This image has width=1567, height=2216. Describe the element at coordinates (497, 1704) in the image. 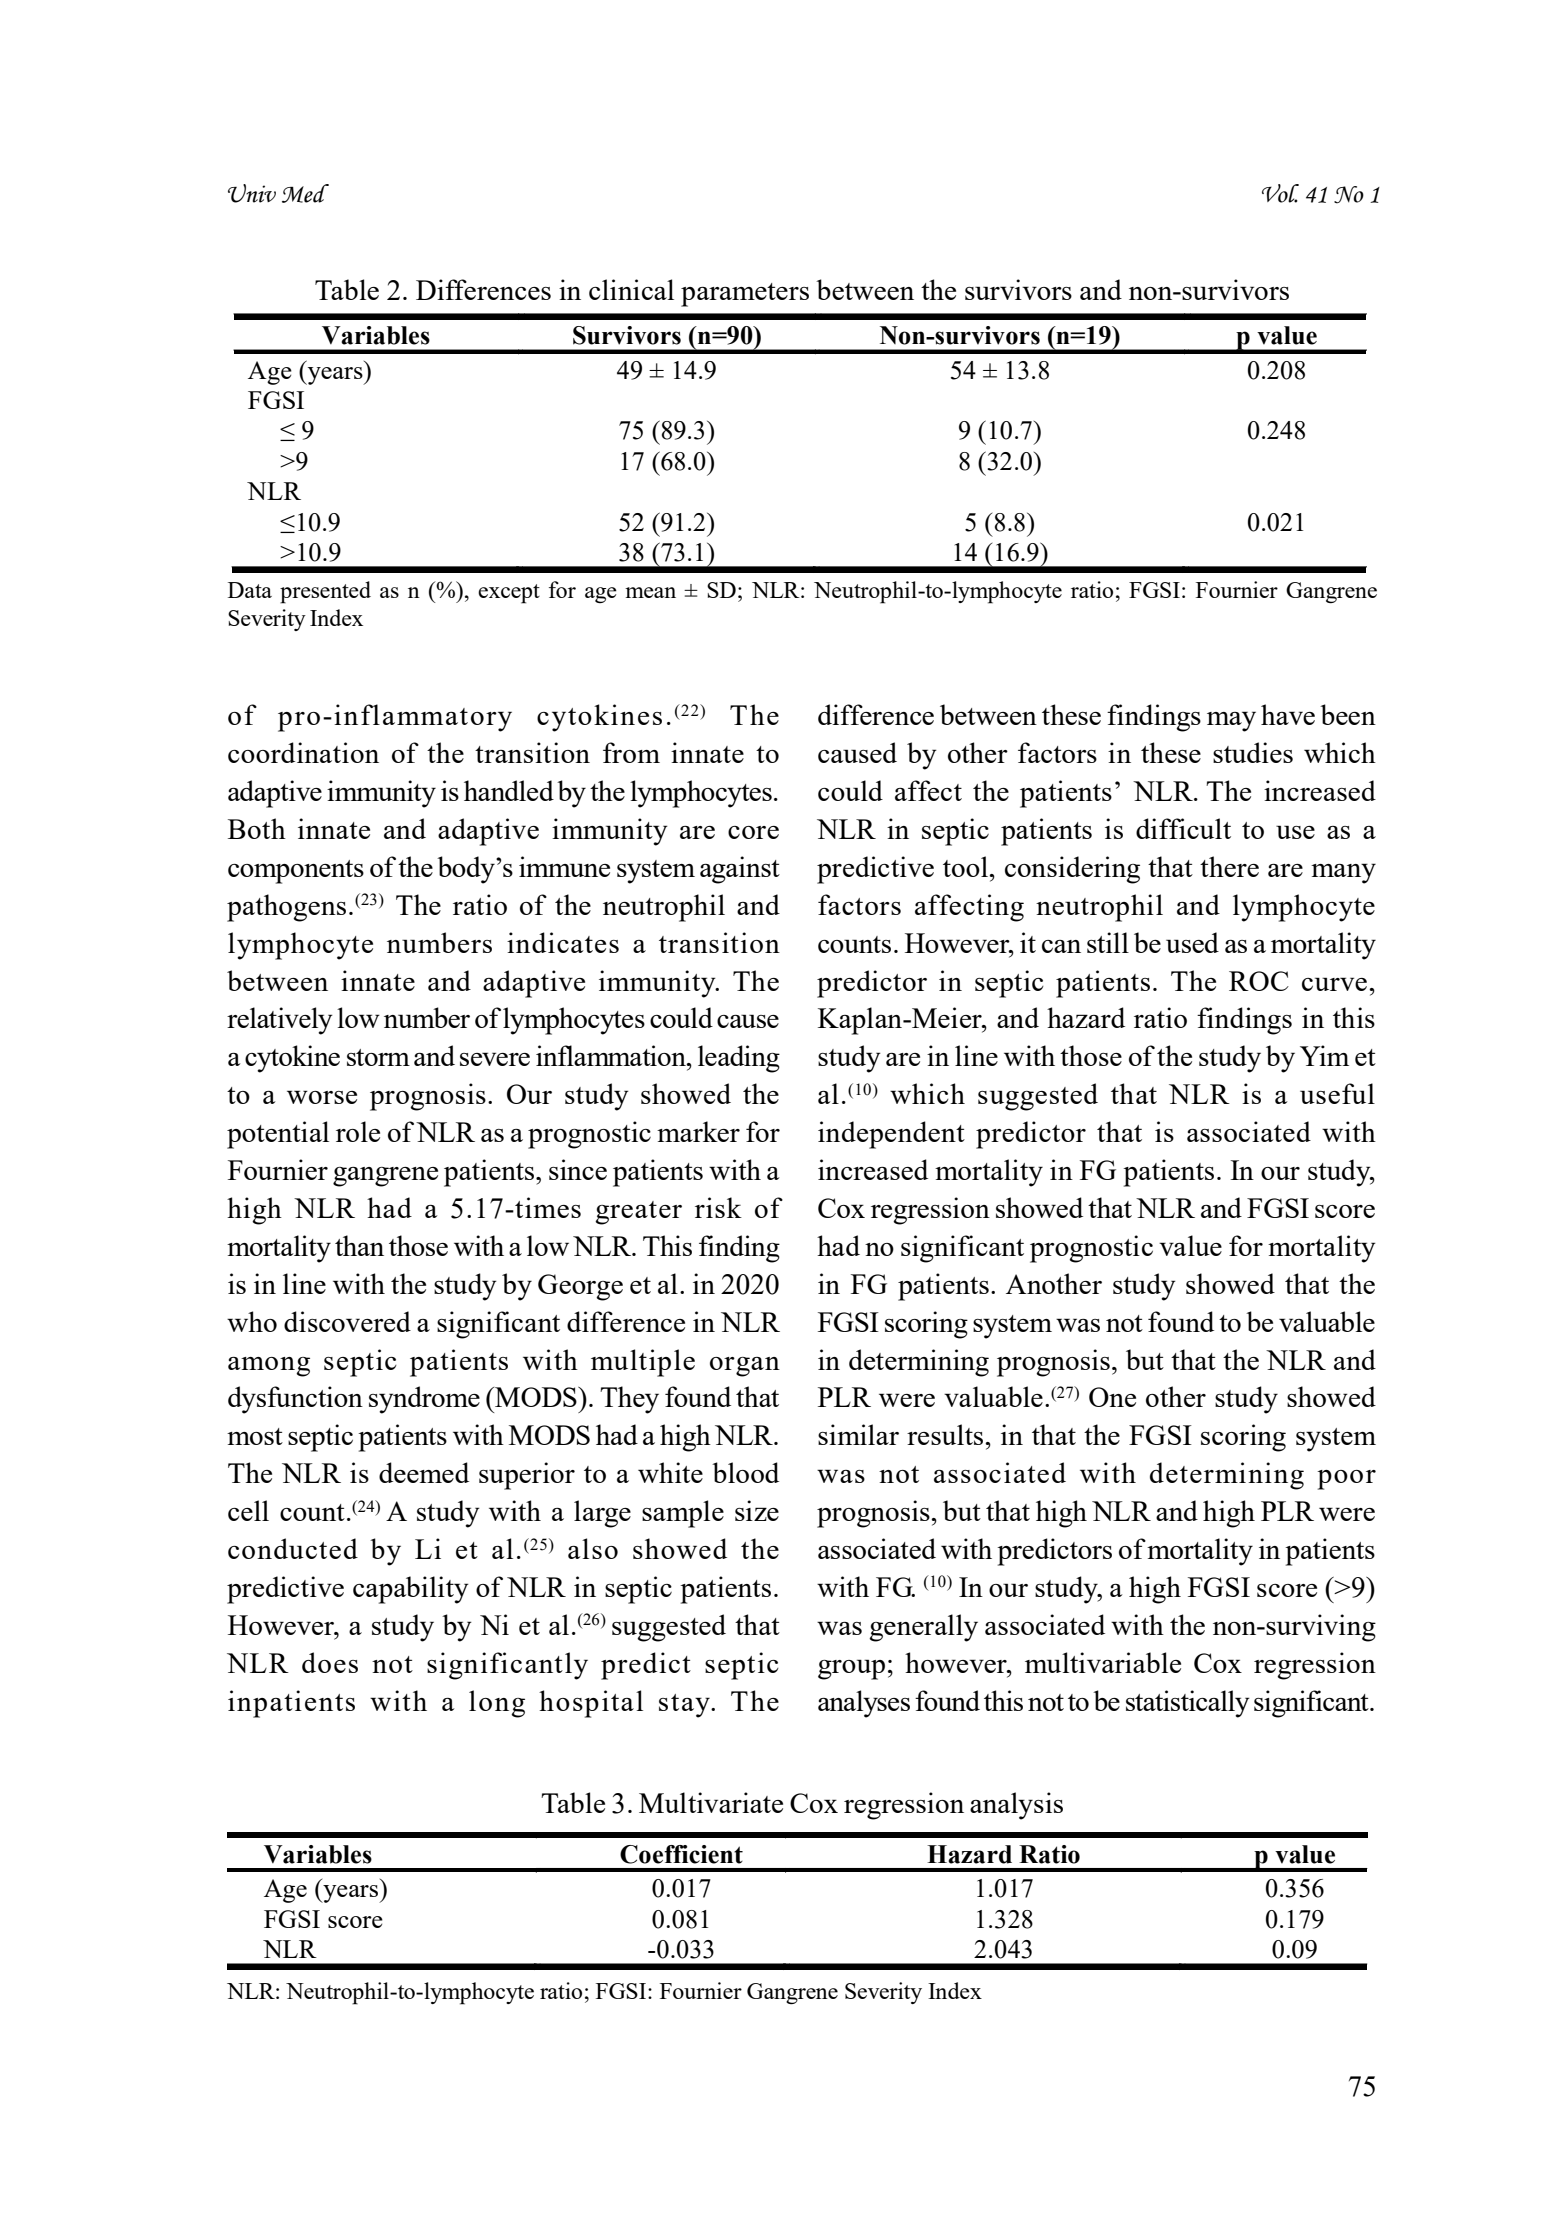

I see `long` at that location.
